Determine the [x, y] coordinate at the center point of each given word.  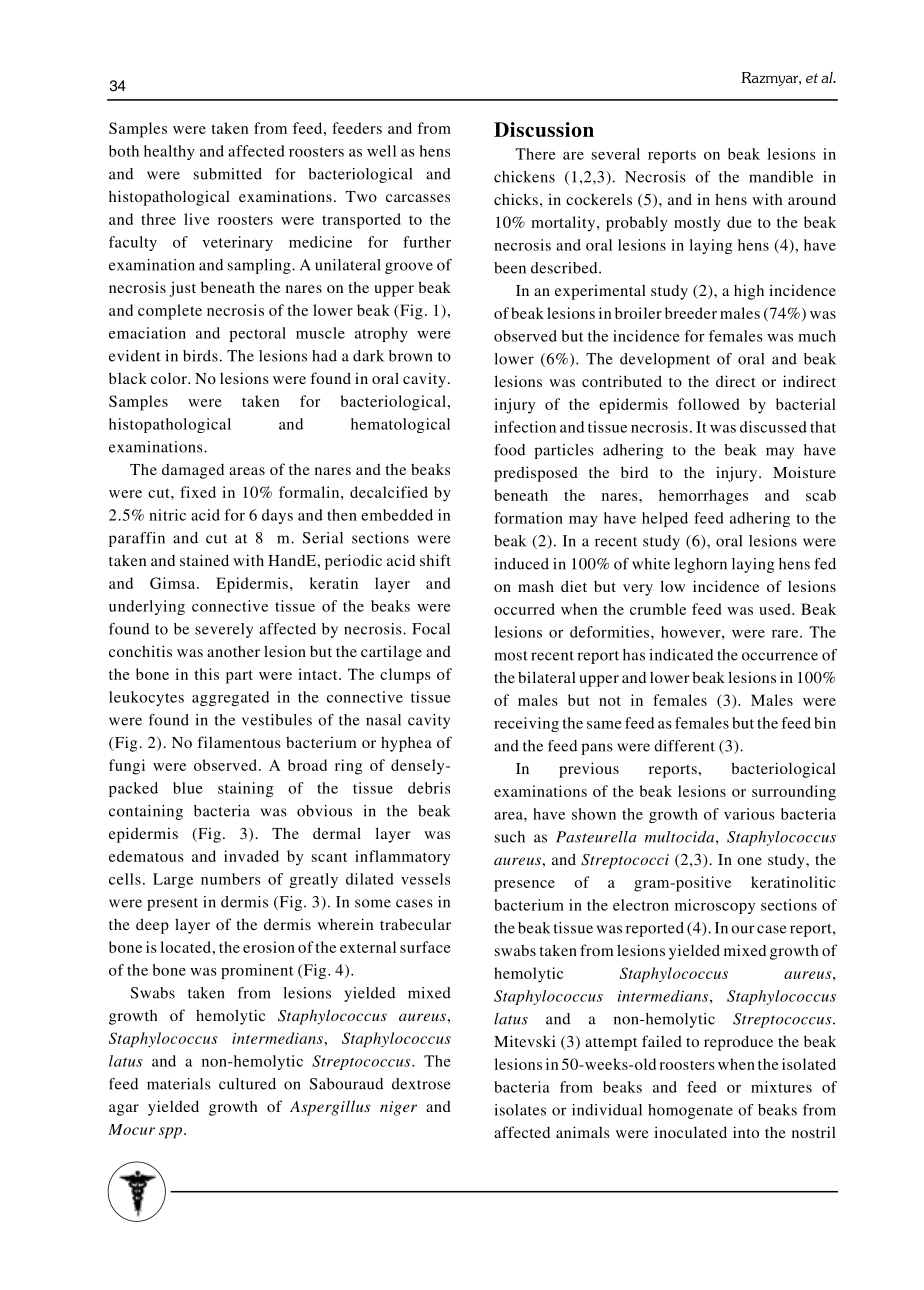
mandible [781, 177]
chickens [524, 177]
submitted [228, 174]
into [746, 1132]
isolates [520, 1110]
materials [179, 1084]
